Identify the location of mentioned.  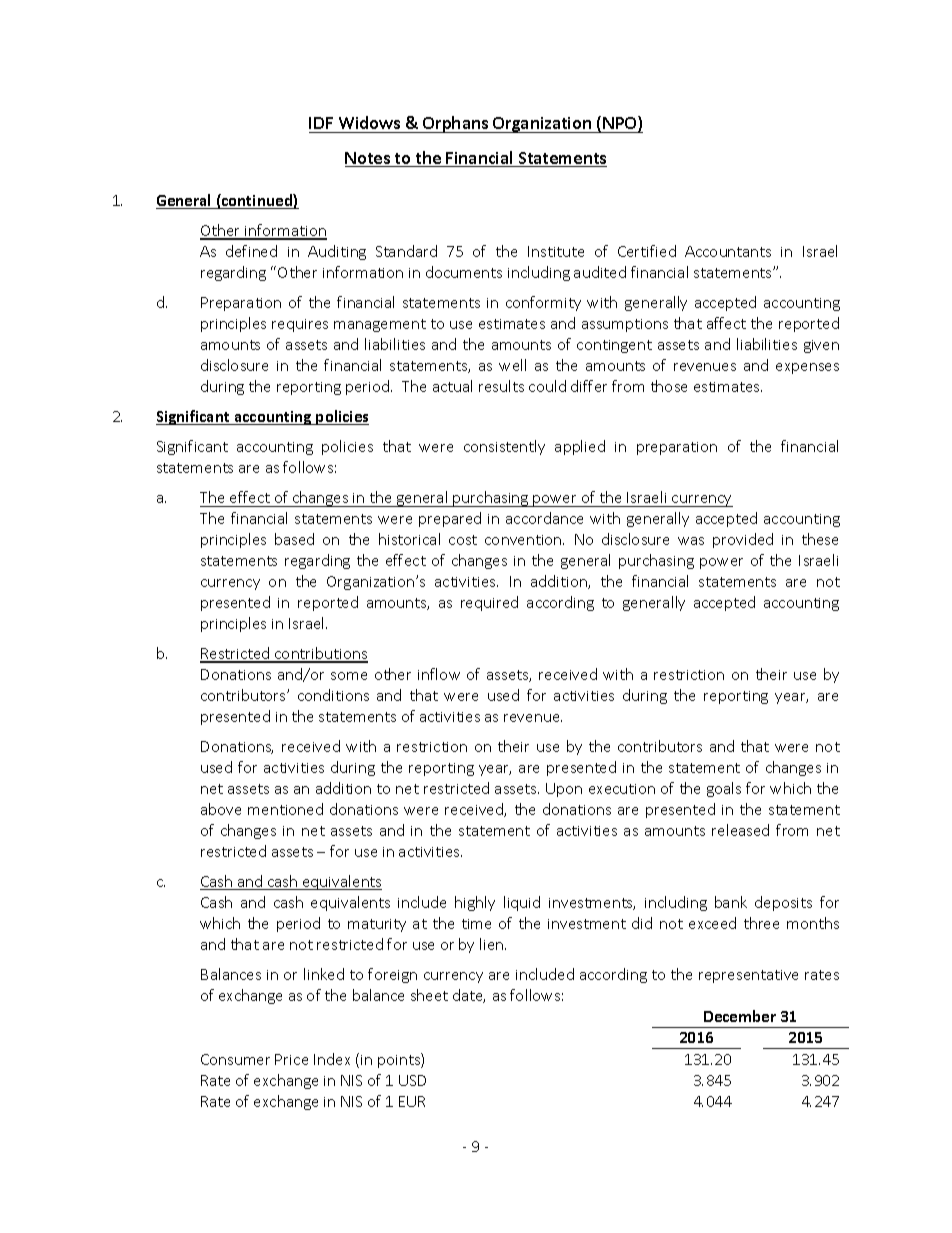
(285, 809).
